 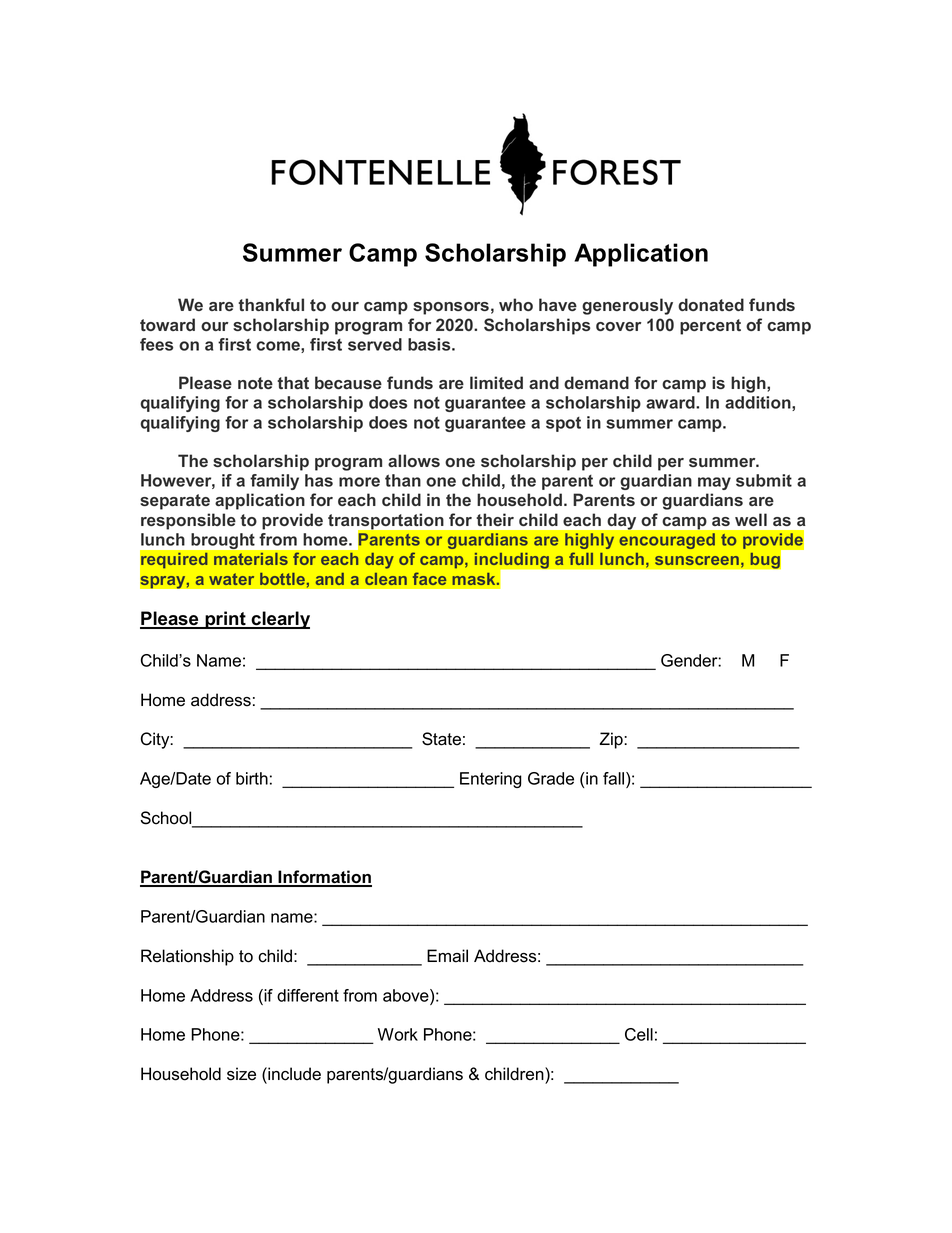 What do you see at coordinates (167, 324) in the page?
I see `toward` at bounding box center [167, 324].
